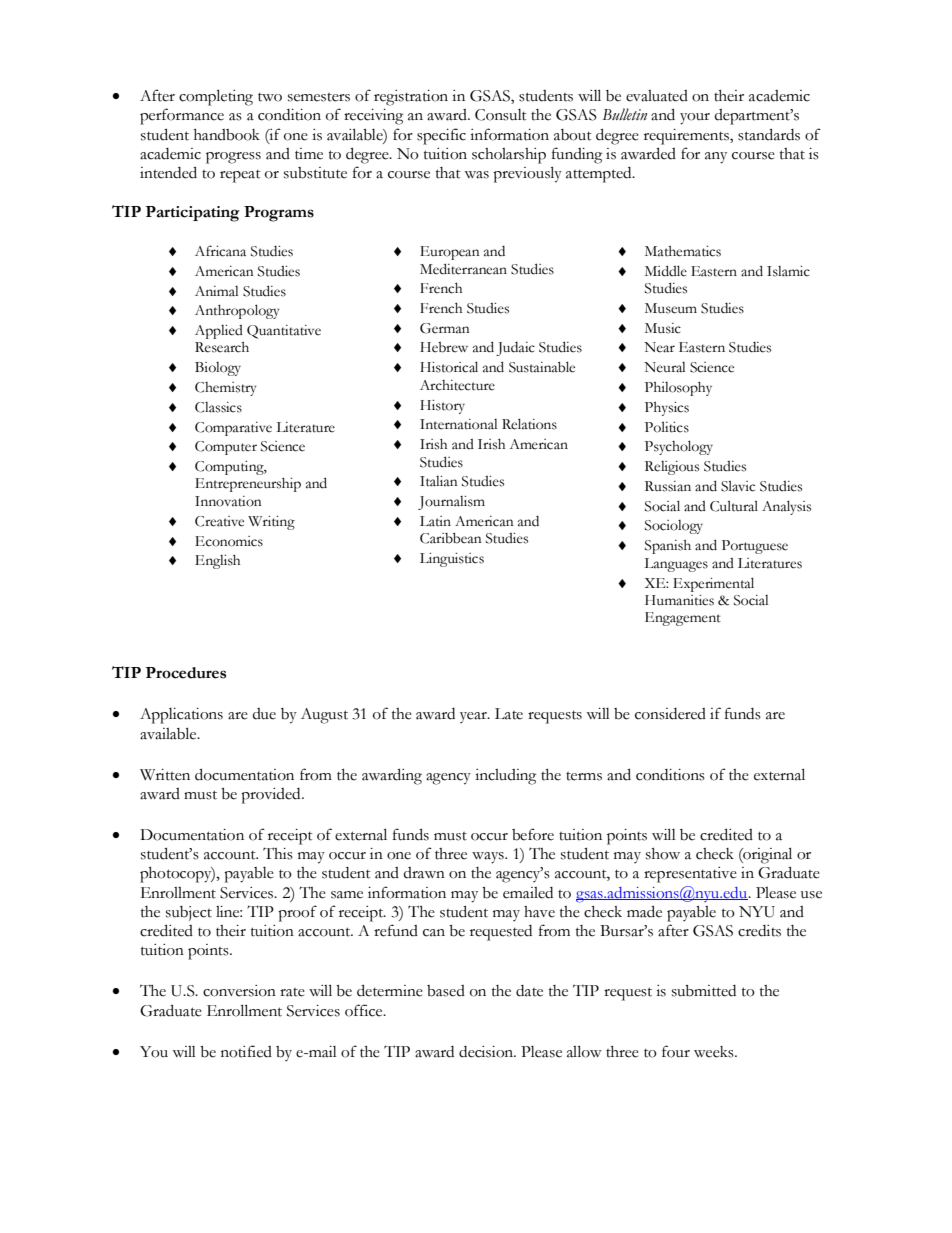  Describe the element at coordinates (227, 135) in the screenshot. I see `handbook` at that location.
